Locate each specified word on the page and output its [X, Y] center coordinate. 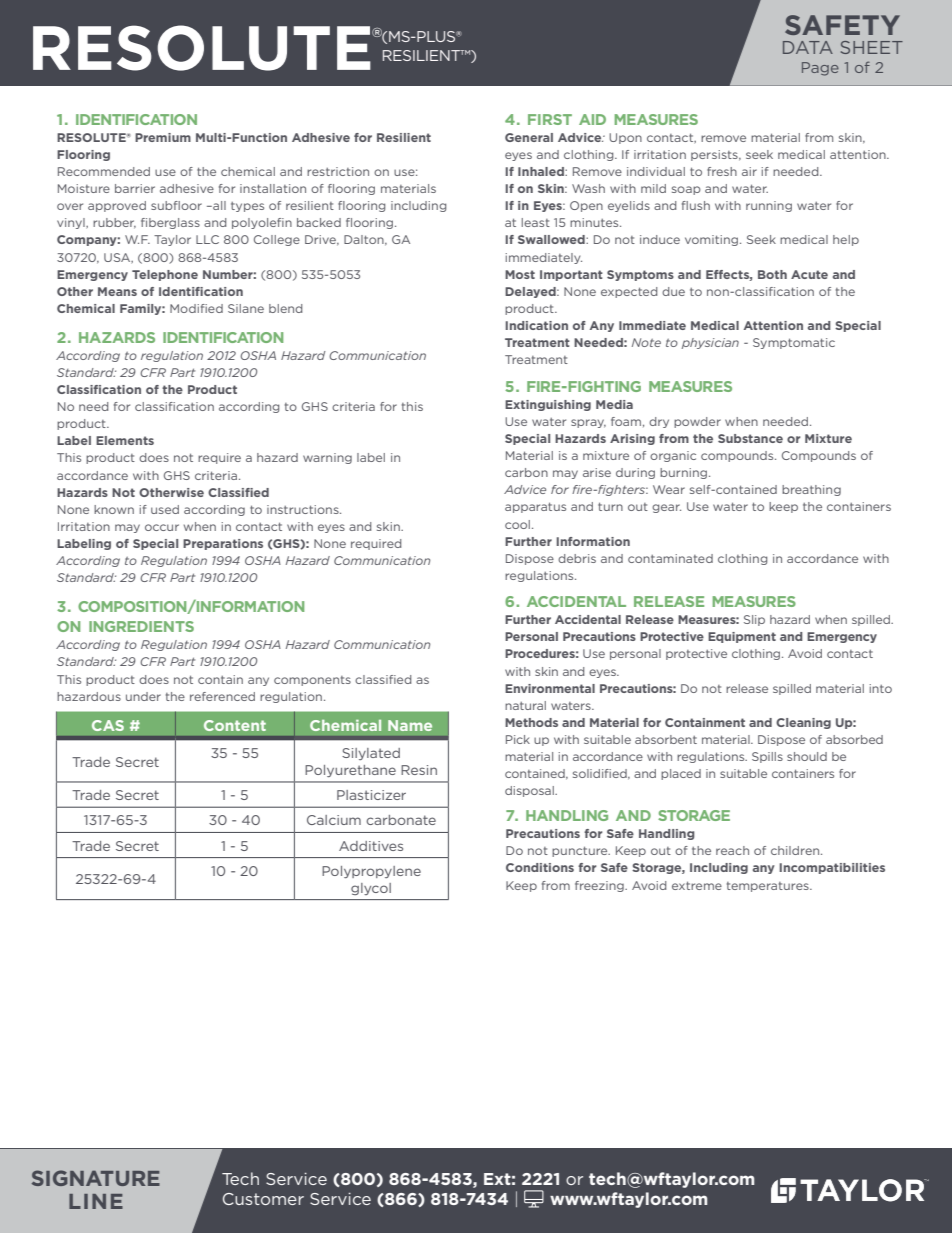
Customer [263, 1199]
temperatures [769, 887]
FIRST [550, 119]
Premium [163, 137]
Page [820, 69]
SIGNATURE [96, 1178]
